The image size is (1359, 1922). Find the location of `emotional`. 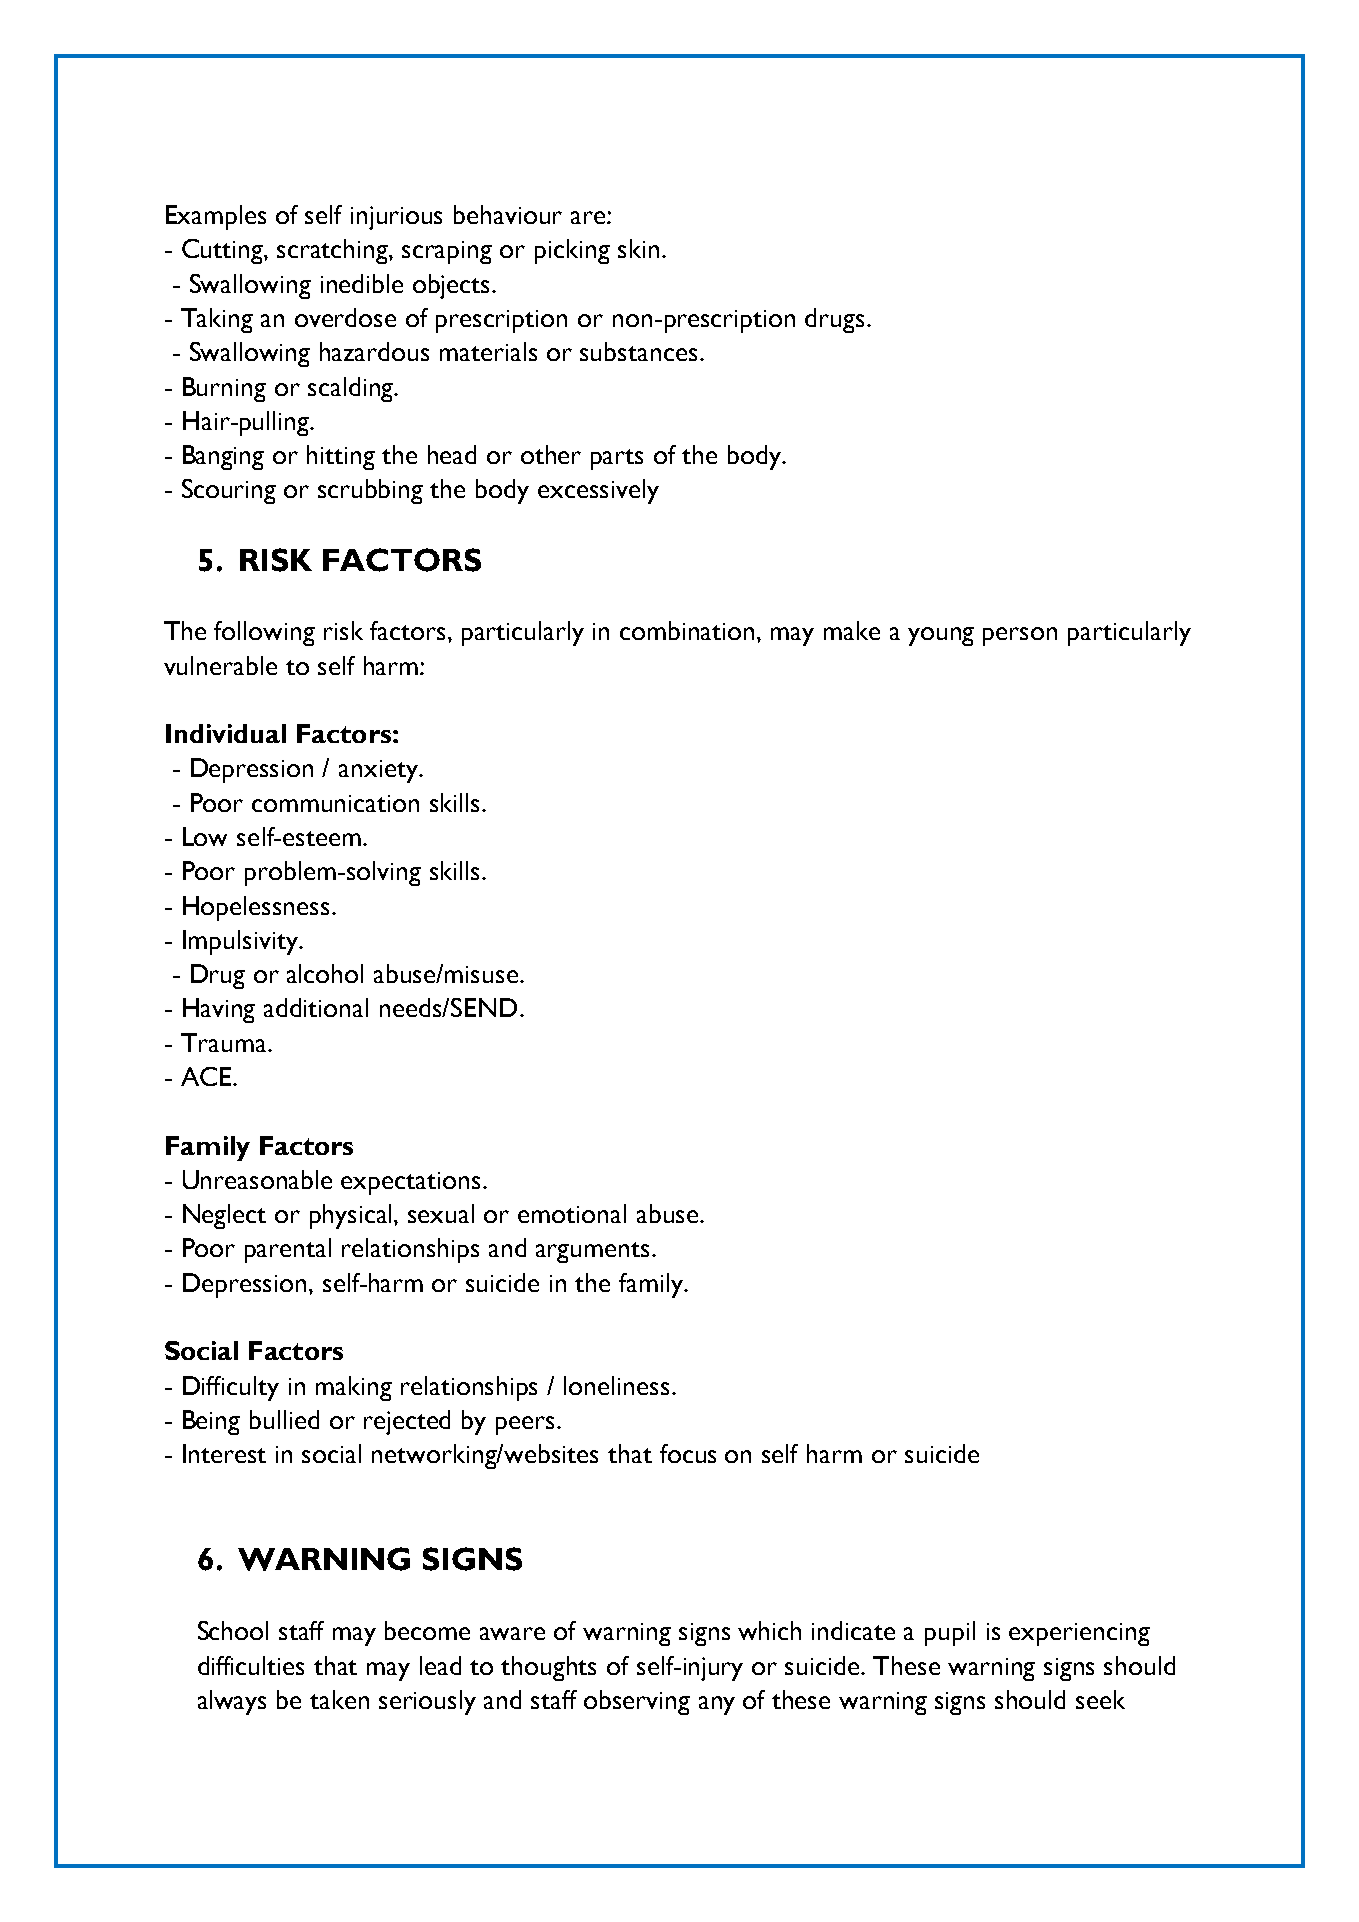

emotional is located at coordinates (572, 1213).
